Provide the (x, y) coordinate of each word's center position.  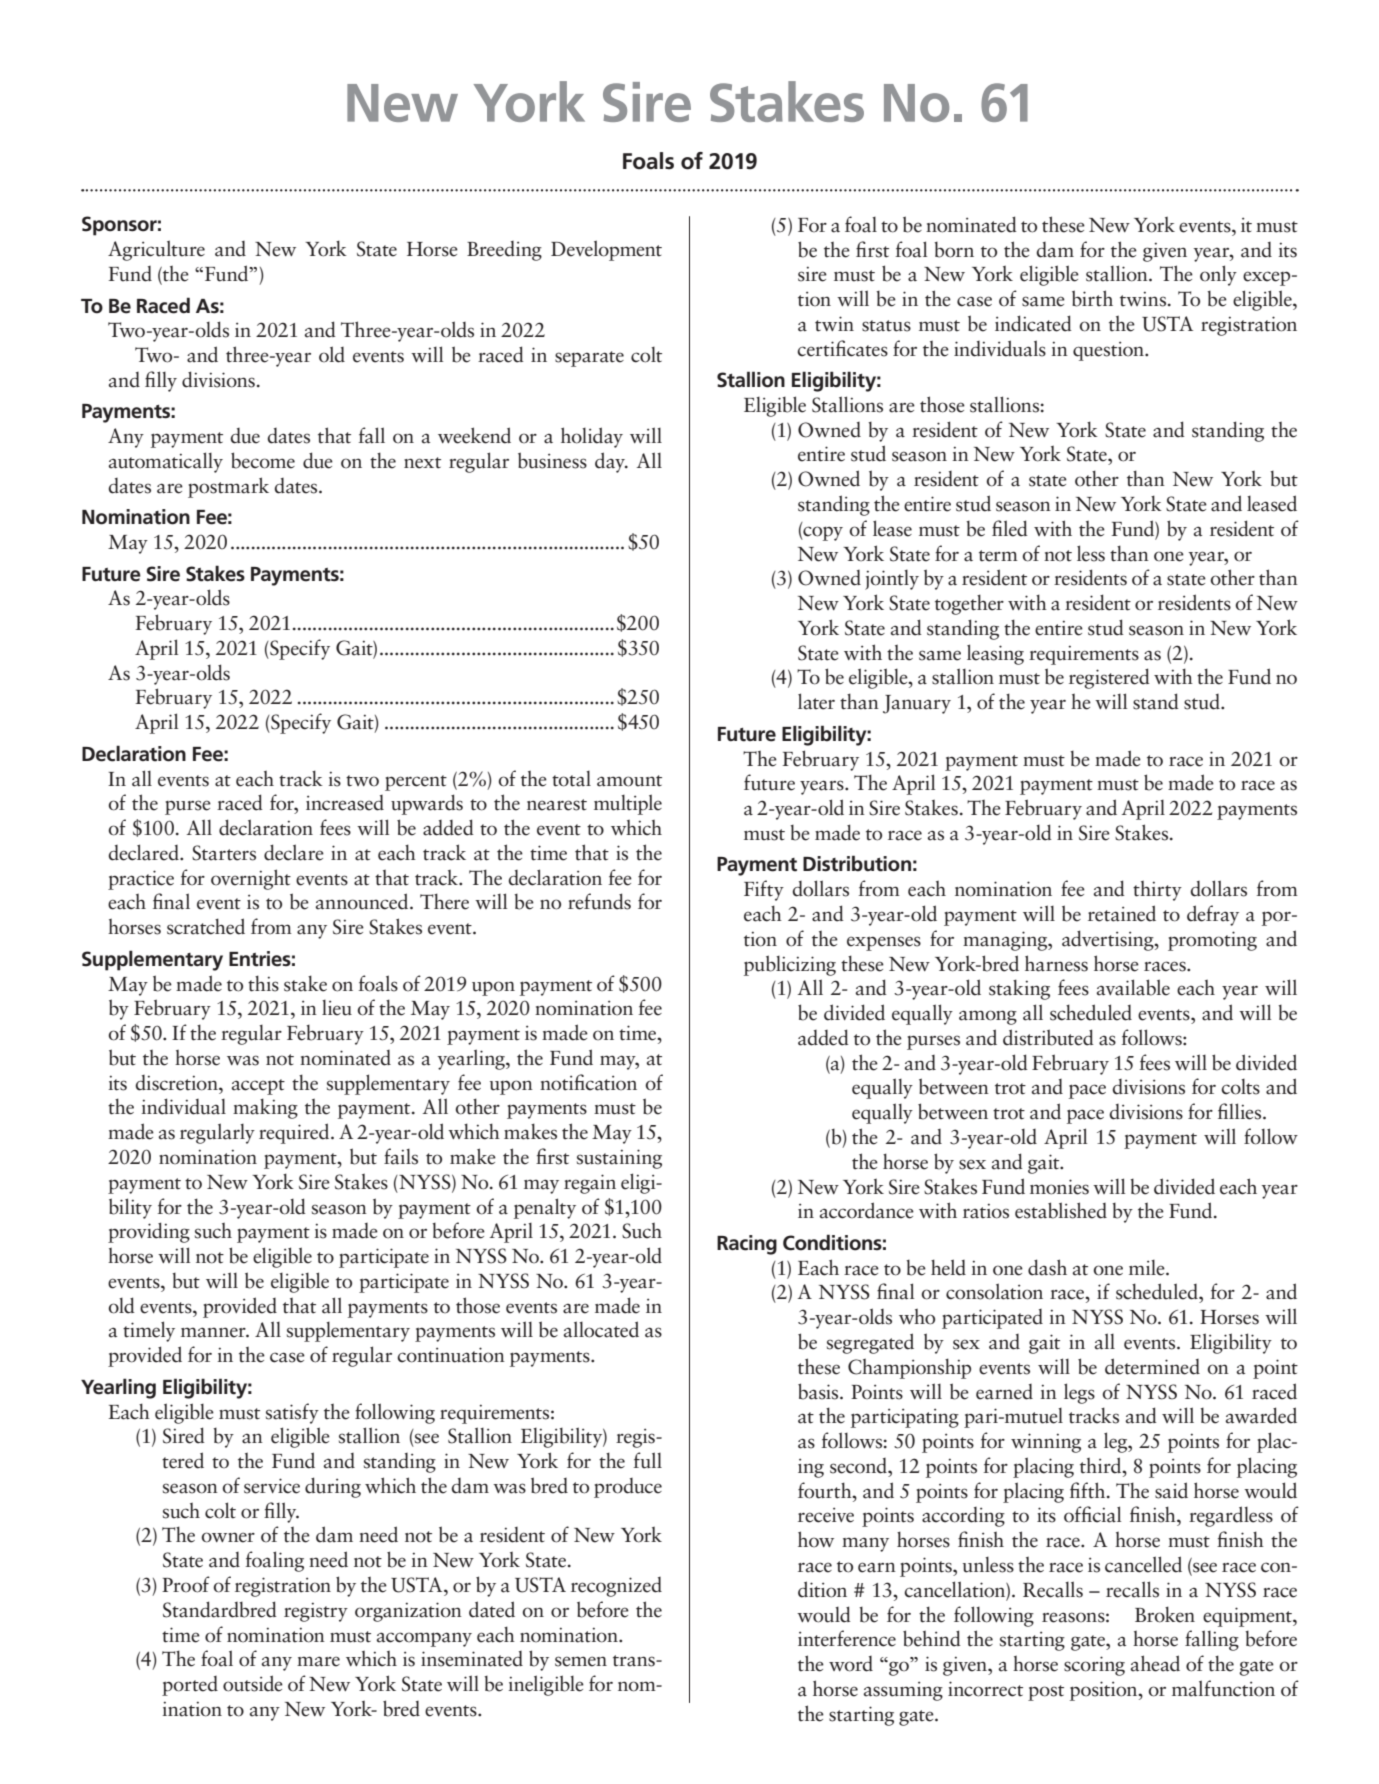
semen (581, 1661)
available (1133, 987)
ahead (1155, 1663)
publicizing (790, 965)
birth (1092, 298)
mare (318, 1661)
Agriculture (156, 250)
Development (606, 250)
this (263, 983)
